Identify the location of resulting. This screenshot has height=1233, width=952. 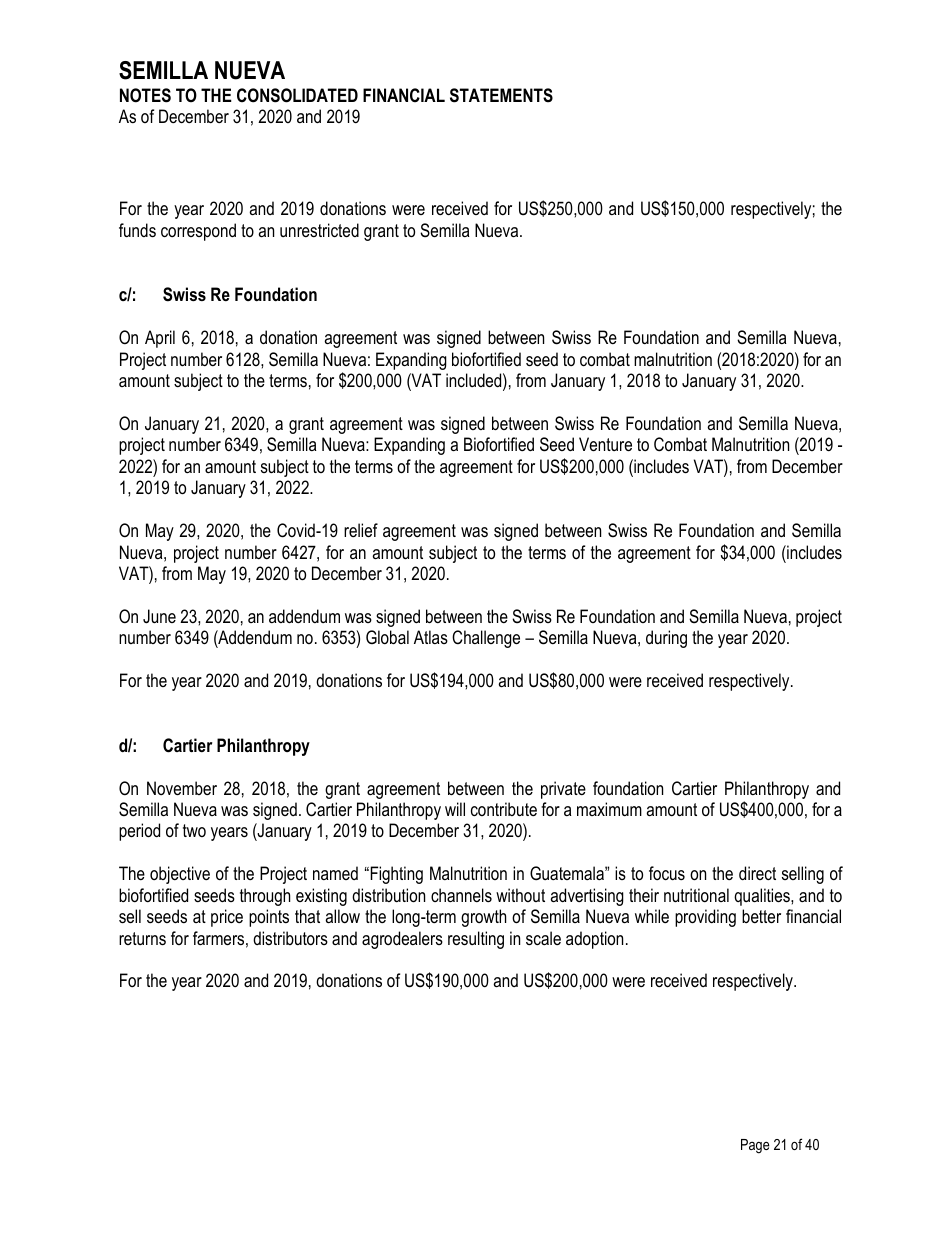
(476, 940).
